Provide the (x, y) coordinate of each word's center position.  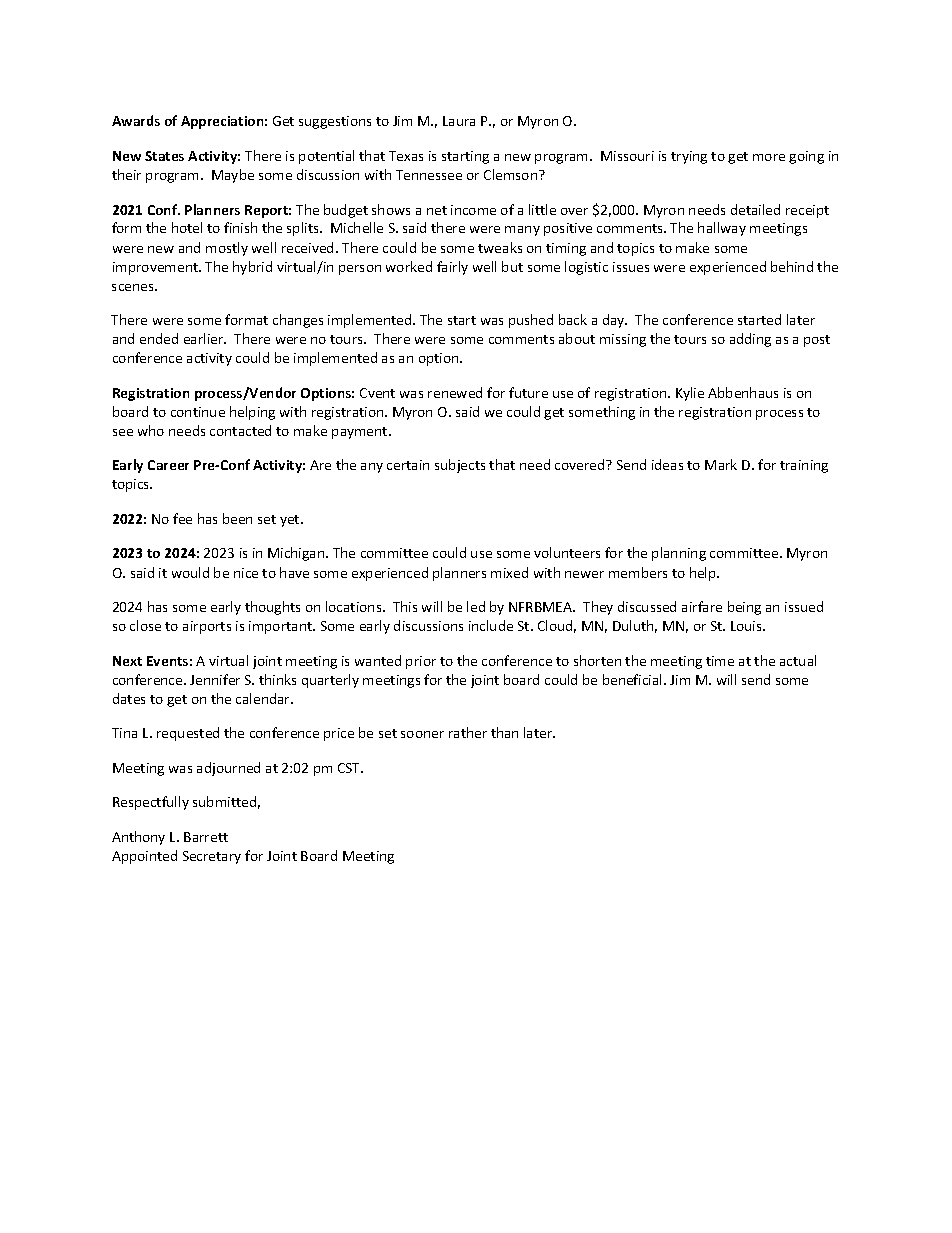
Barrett (206, 837)
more (769, 157)
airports (207, 627)
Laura (459, 121)
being (744, 608)
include (491, 625)
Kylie (690, 394)
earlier (205, 338)
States (164, 156)
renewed (455, 392)
